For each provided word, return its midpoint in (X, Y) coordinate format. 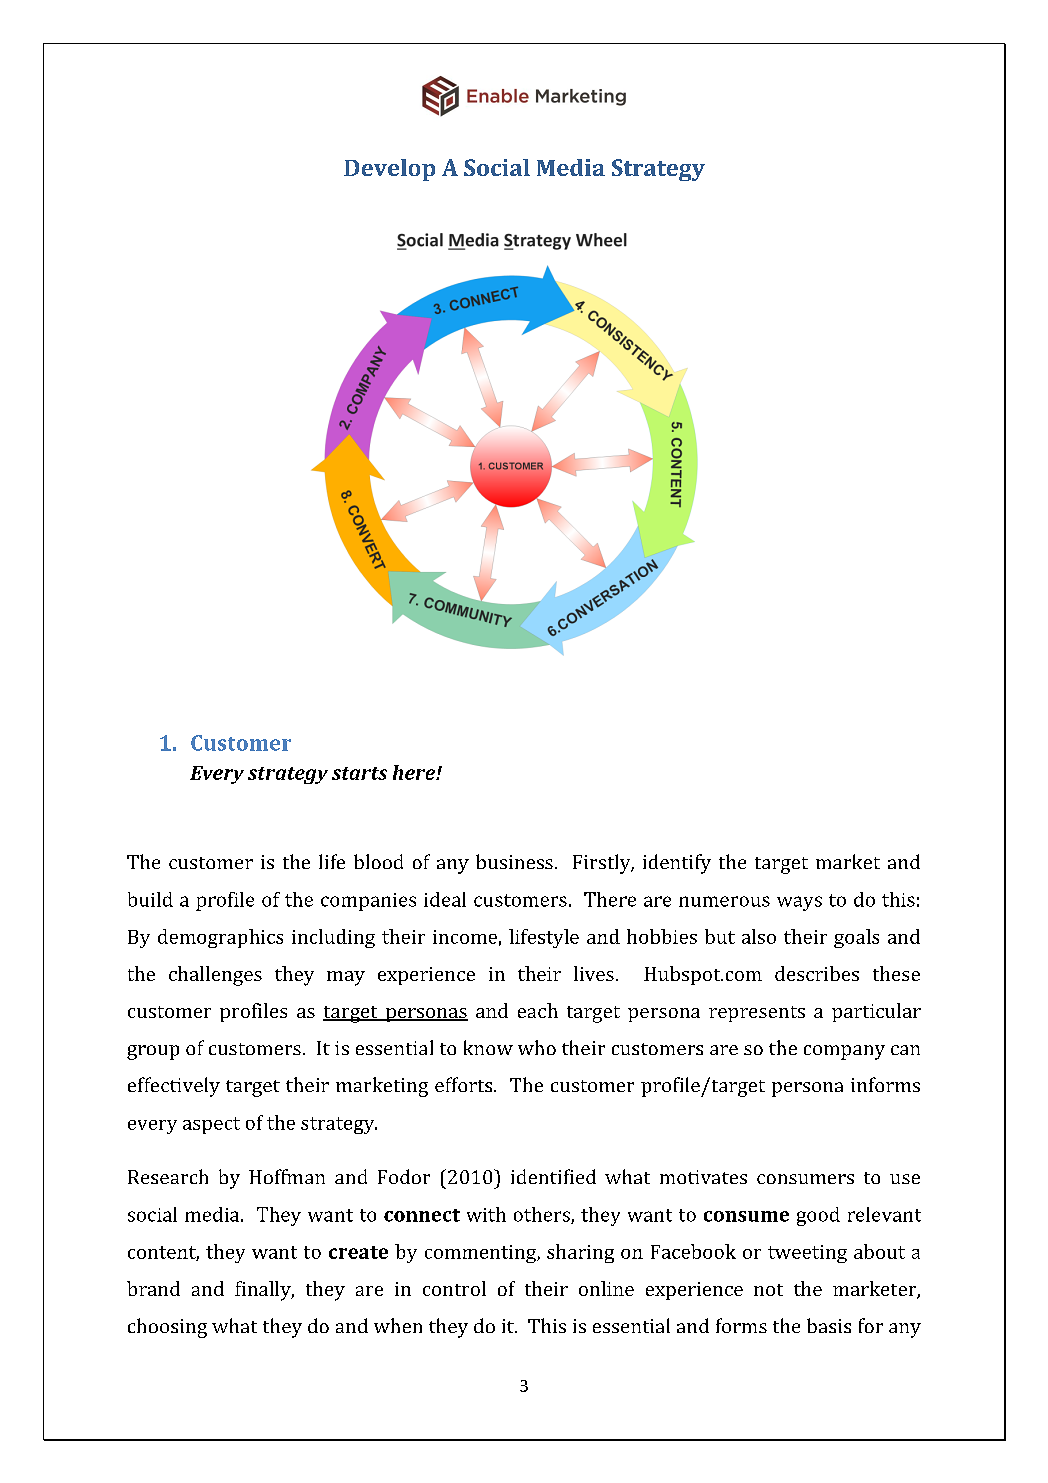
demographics (220, 938)
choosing (167, 1328)
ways (799, 903)
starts (359, 773)
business (514, 861)
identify (677, 864)
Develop (389, 170)
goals (856, 938)
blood (378, 861)
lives (594, 973)
